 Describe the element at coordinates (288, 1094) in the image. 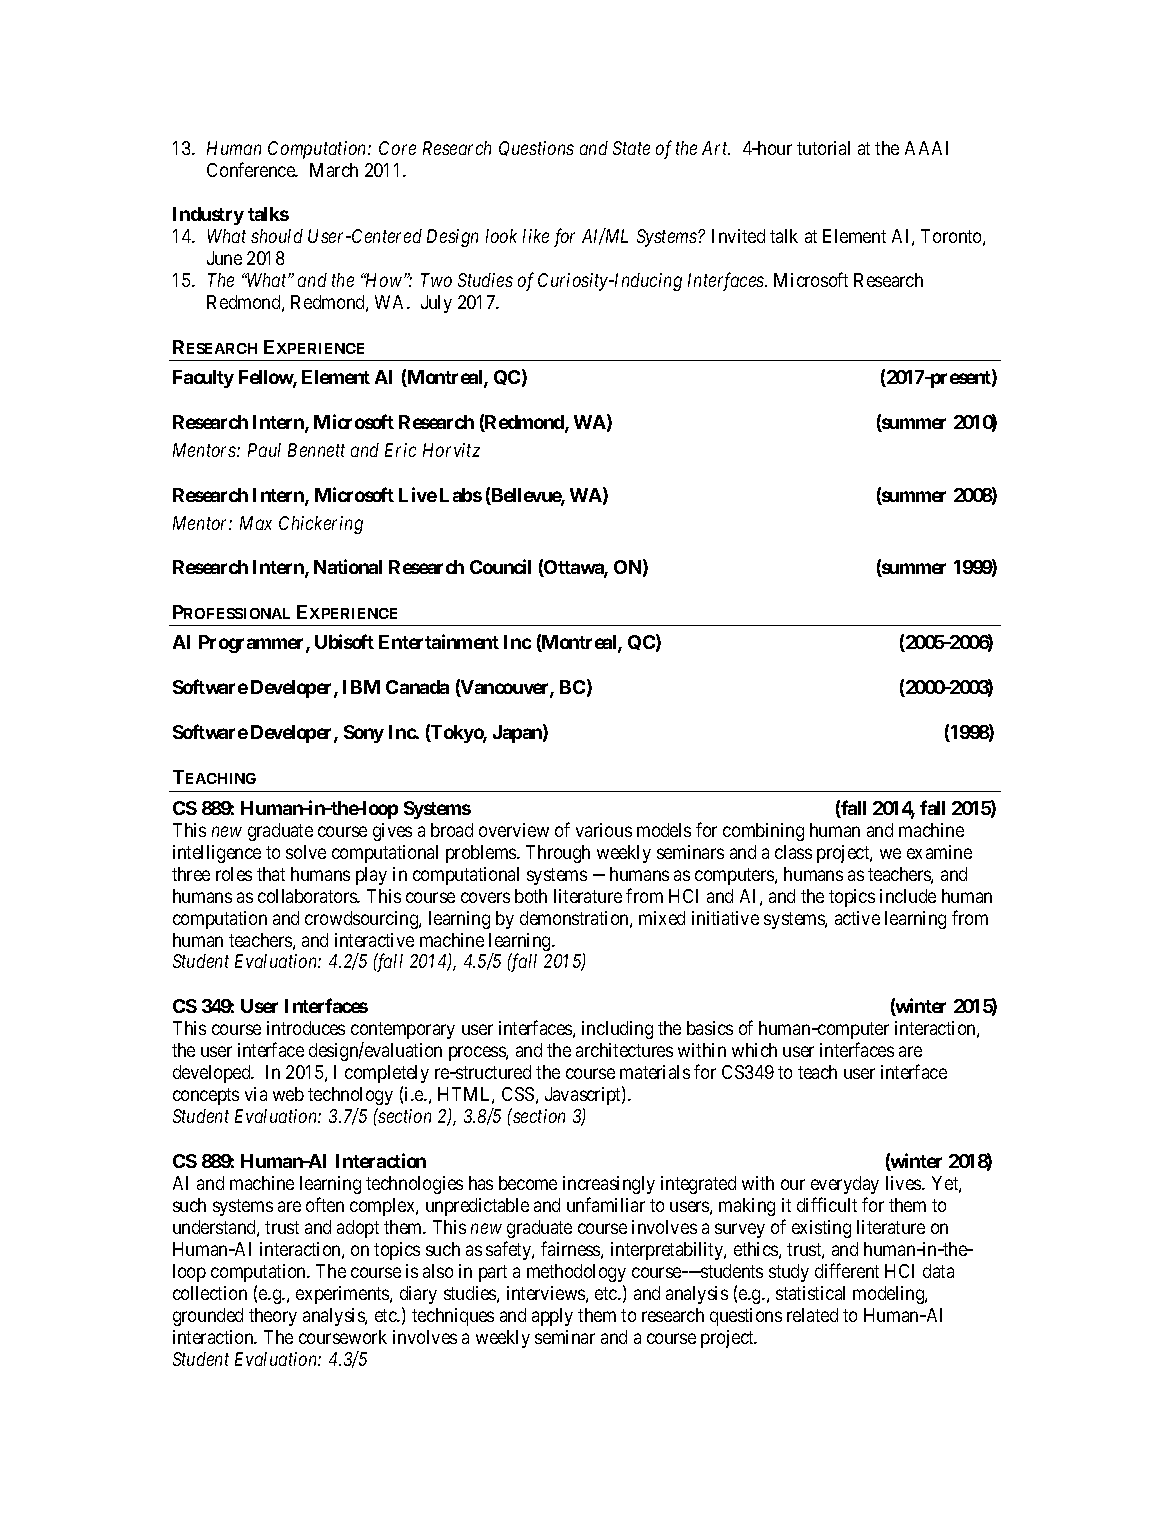

I see `web` at that location.
